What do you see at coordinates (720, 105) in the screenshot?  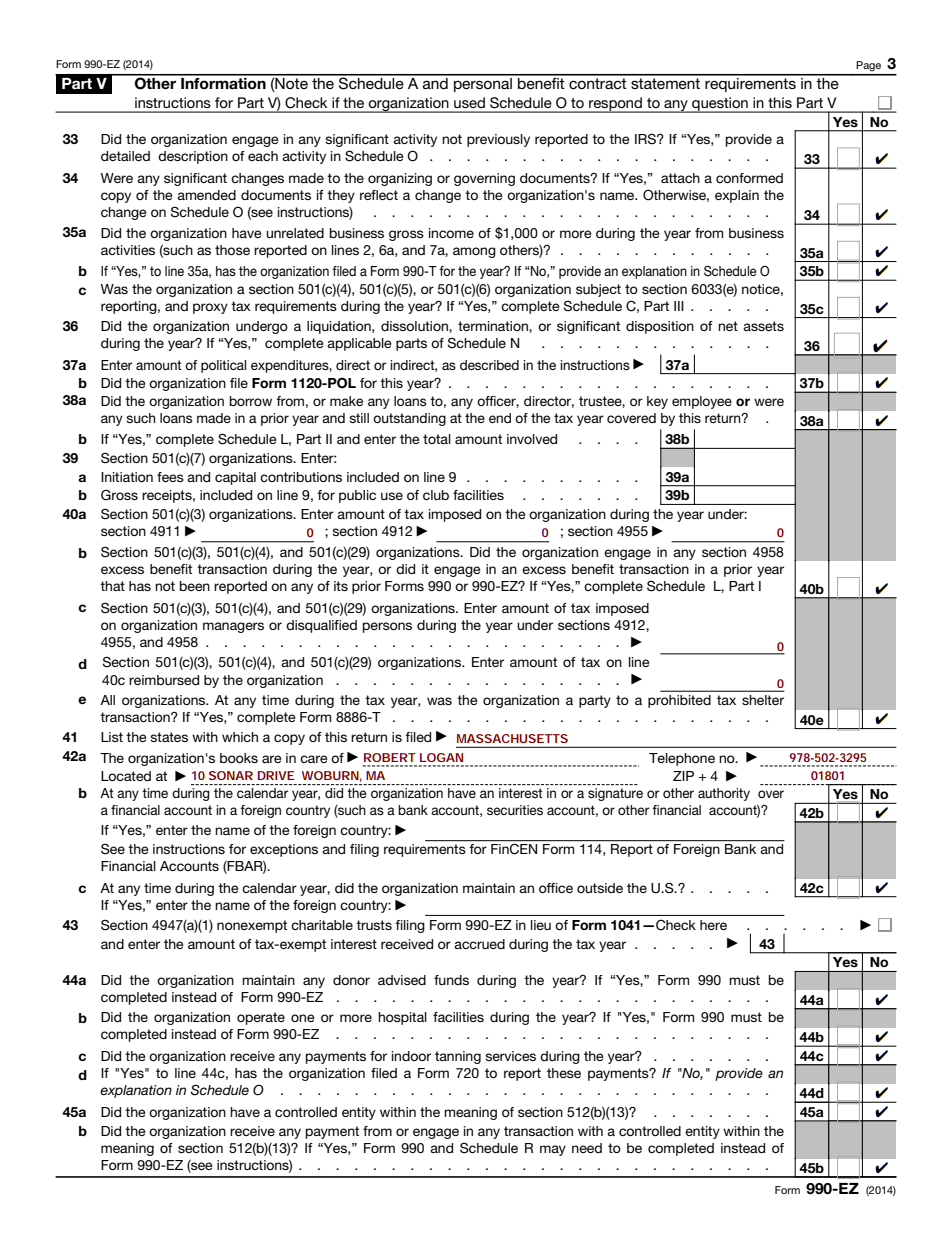 I see `question` at bounding box center [720, 105].
